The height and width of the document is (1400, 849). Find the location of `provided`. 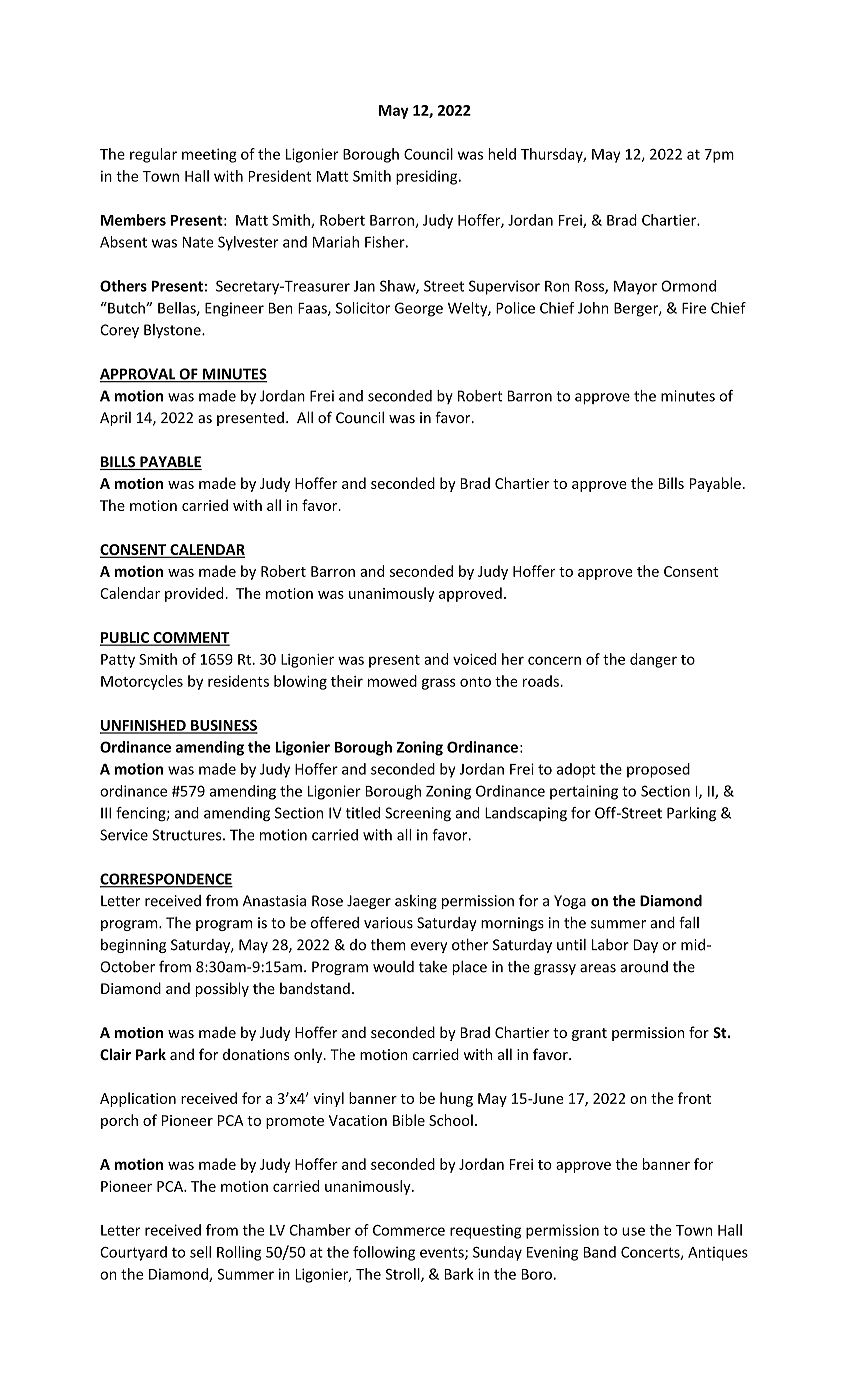

provided is located at coordinates (195, 594).
